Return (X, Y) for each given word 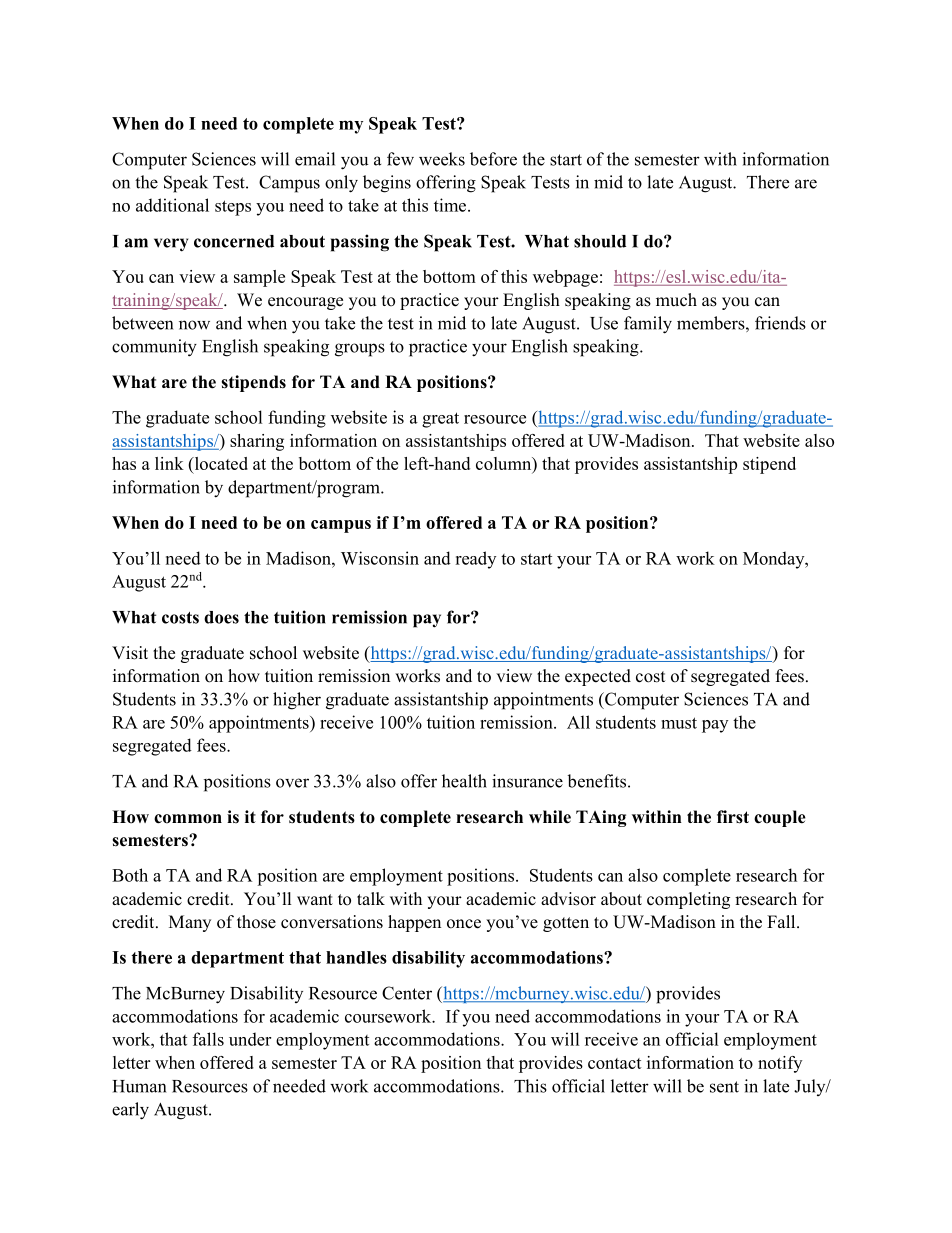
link (169, 463)
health (464, 781)
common (188, 819)
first (733, 817)
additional (172, 205)
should (600, 241)
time (451, 205)
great (440, 420)
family (648, 325)
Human (139, 1086)
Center (407, 993)
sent (724, 1087)
